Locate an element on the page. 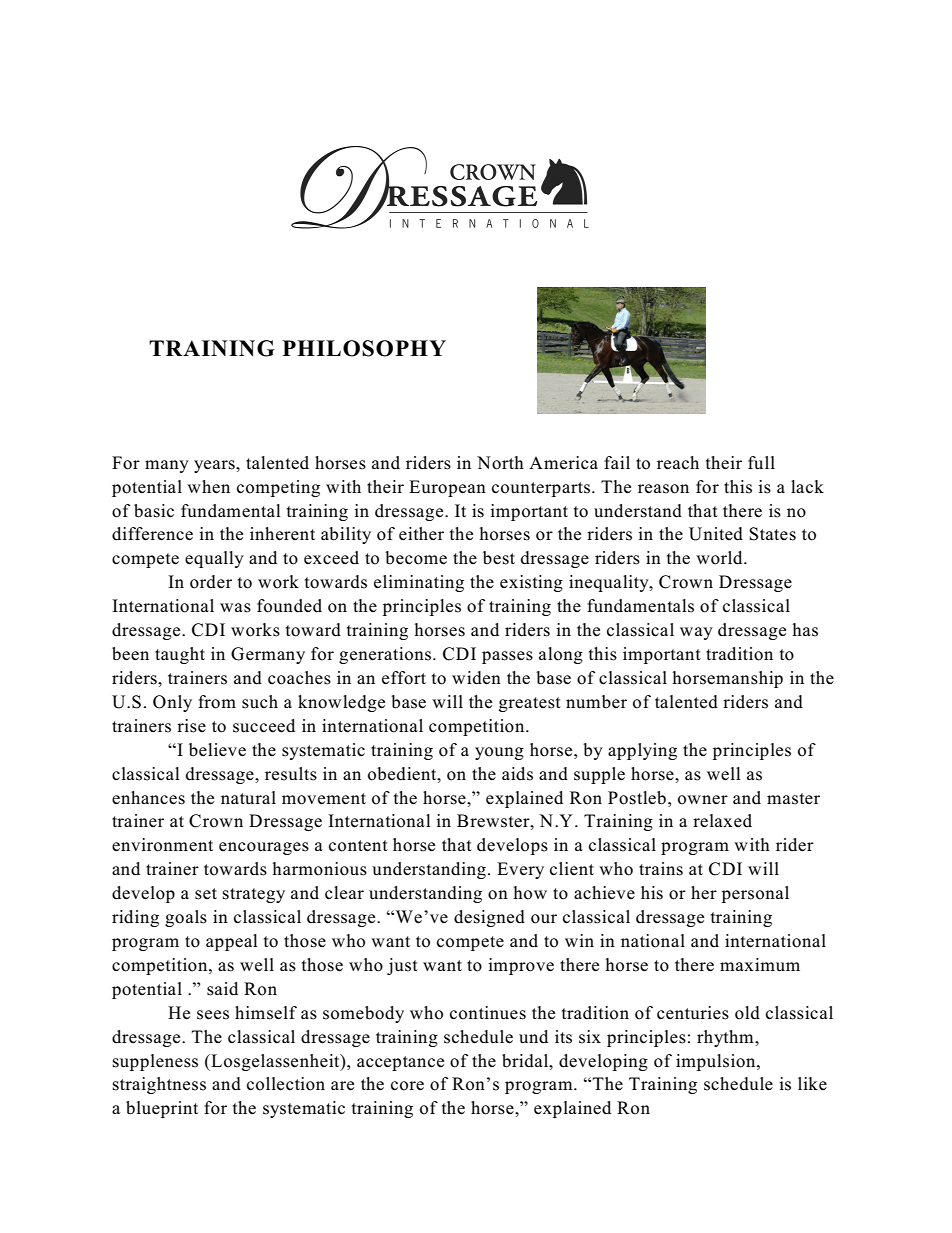  straightness is located at coordinates (159, 1085).
